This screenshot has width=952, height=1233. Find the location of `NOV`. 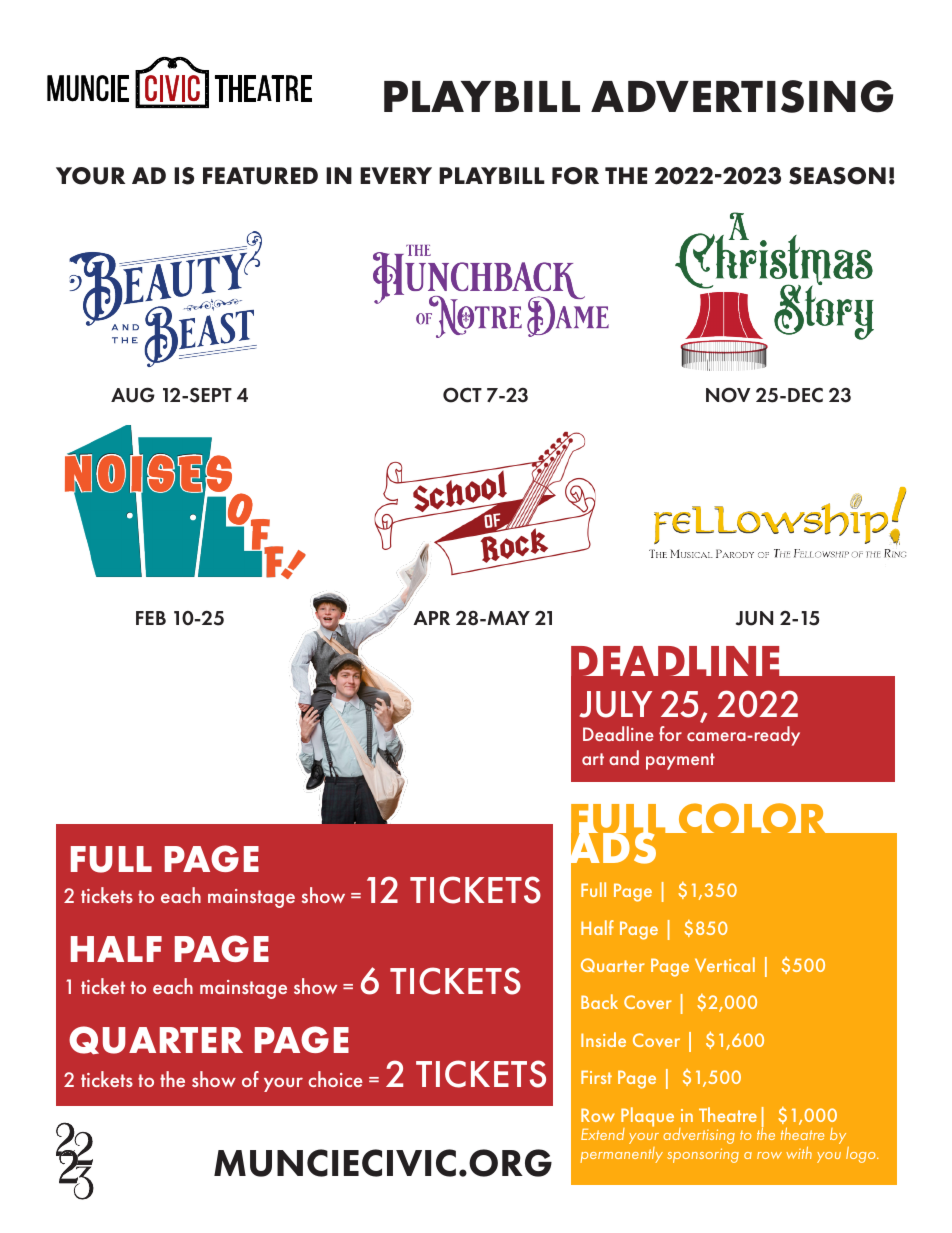

NOV is located at coordinates (728, 395).
